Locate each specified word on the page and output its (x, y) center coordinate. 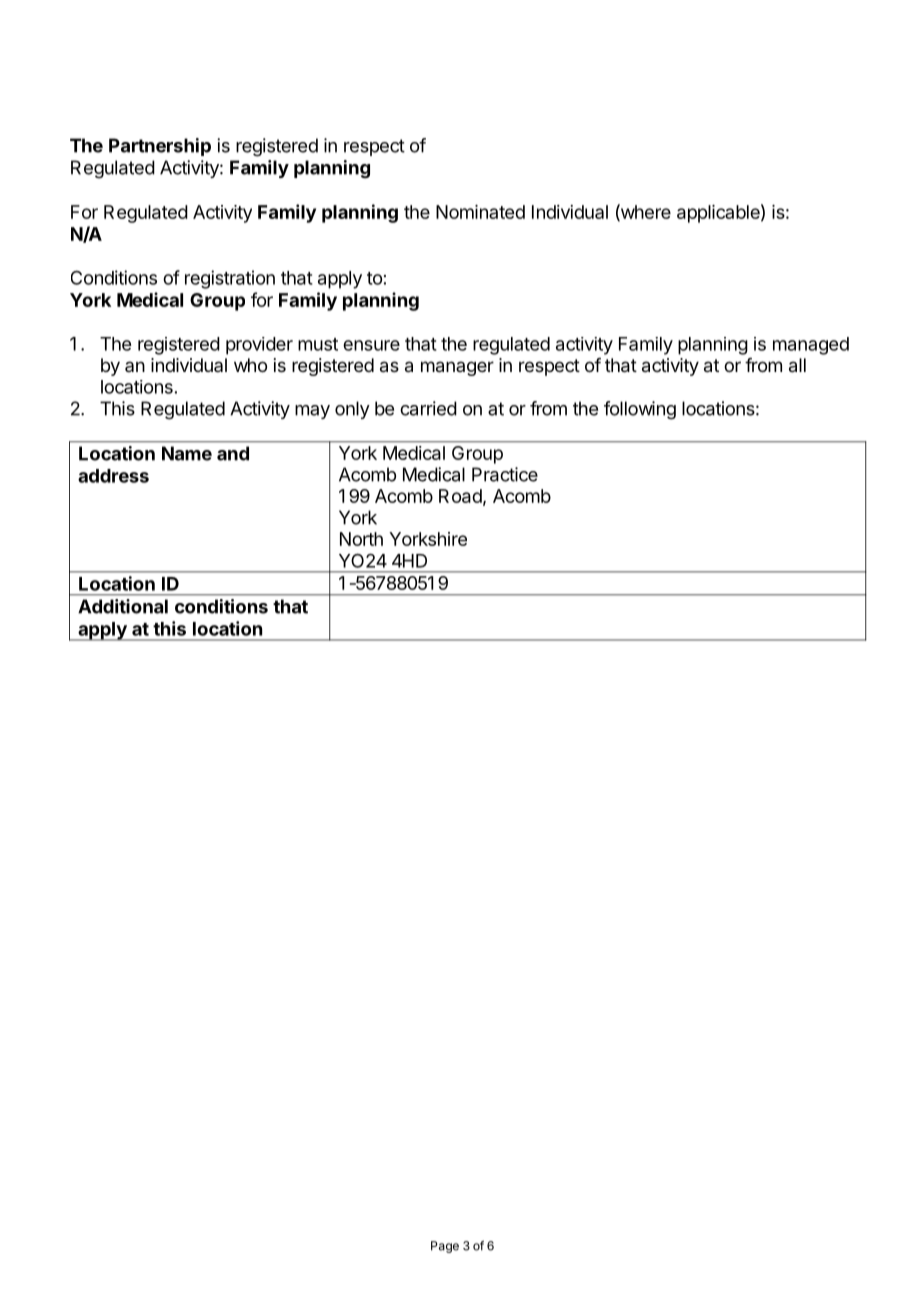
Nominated (480, 212)
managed (811, 346)
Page (445, 1247)
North (361, 539)
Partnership (160, 147)
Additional (123, 606)
